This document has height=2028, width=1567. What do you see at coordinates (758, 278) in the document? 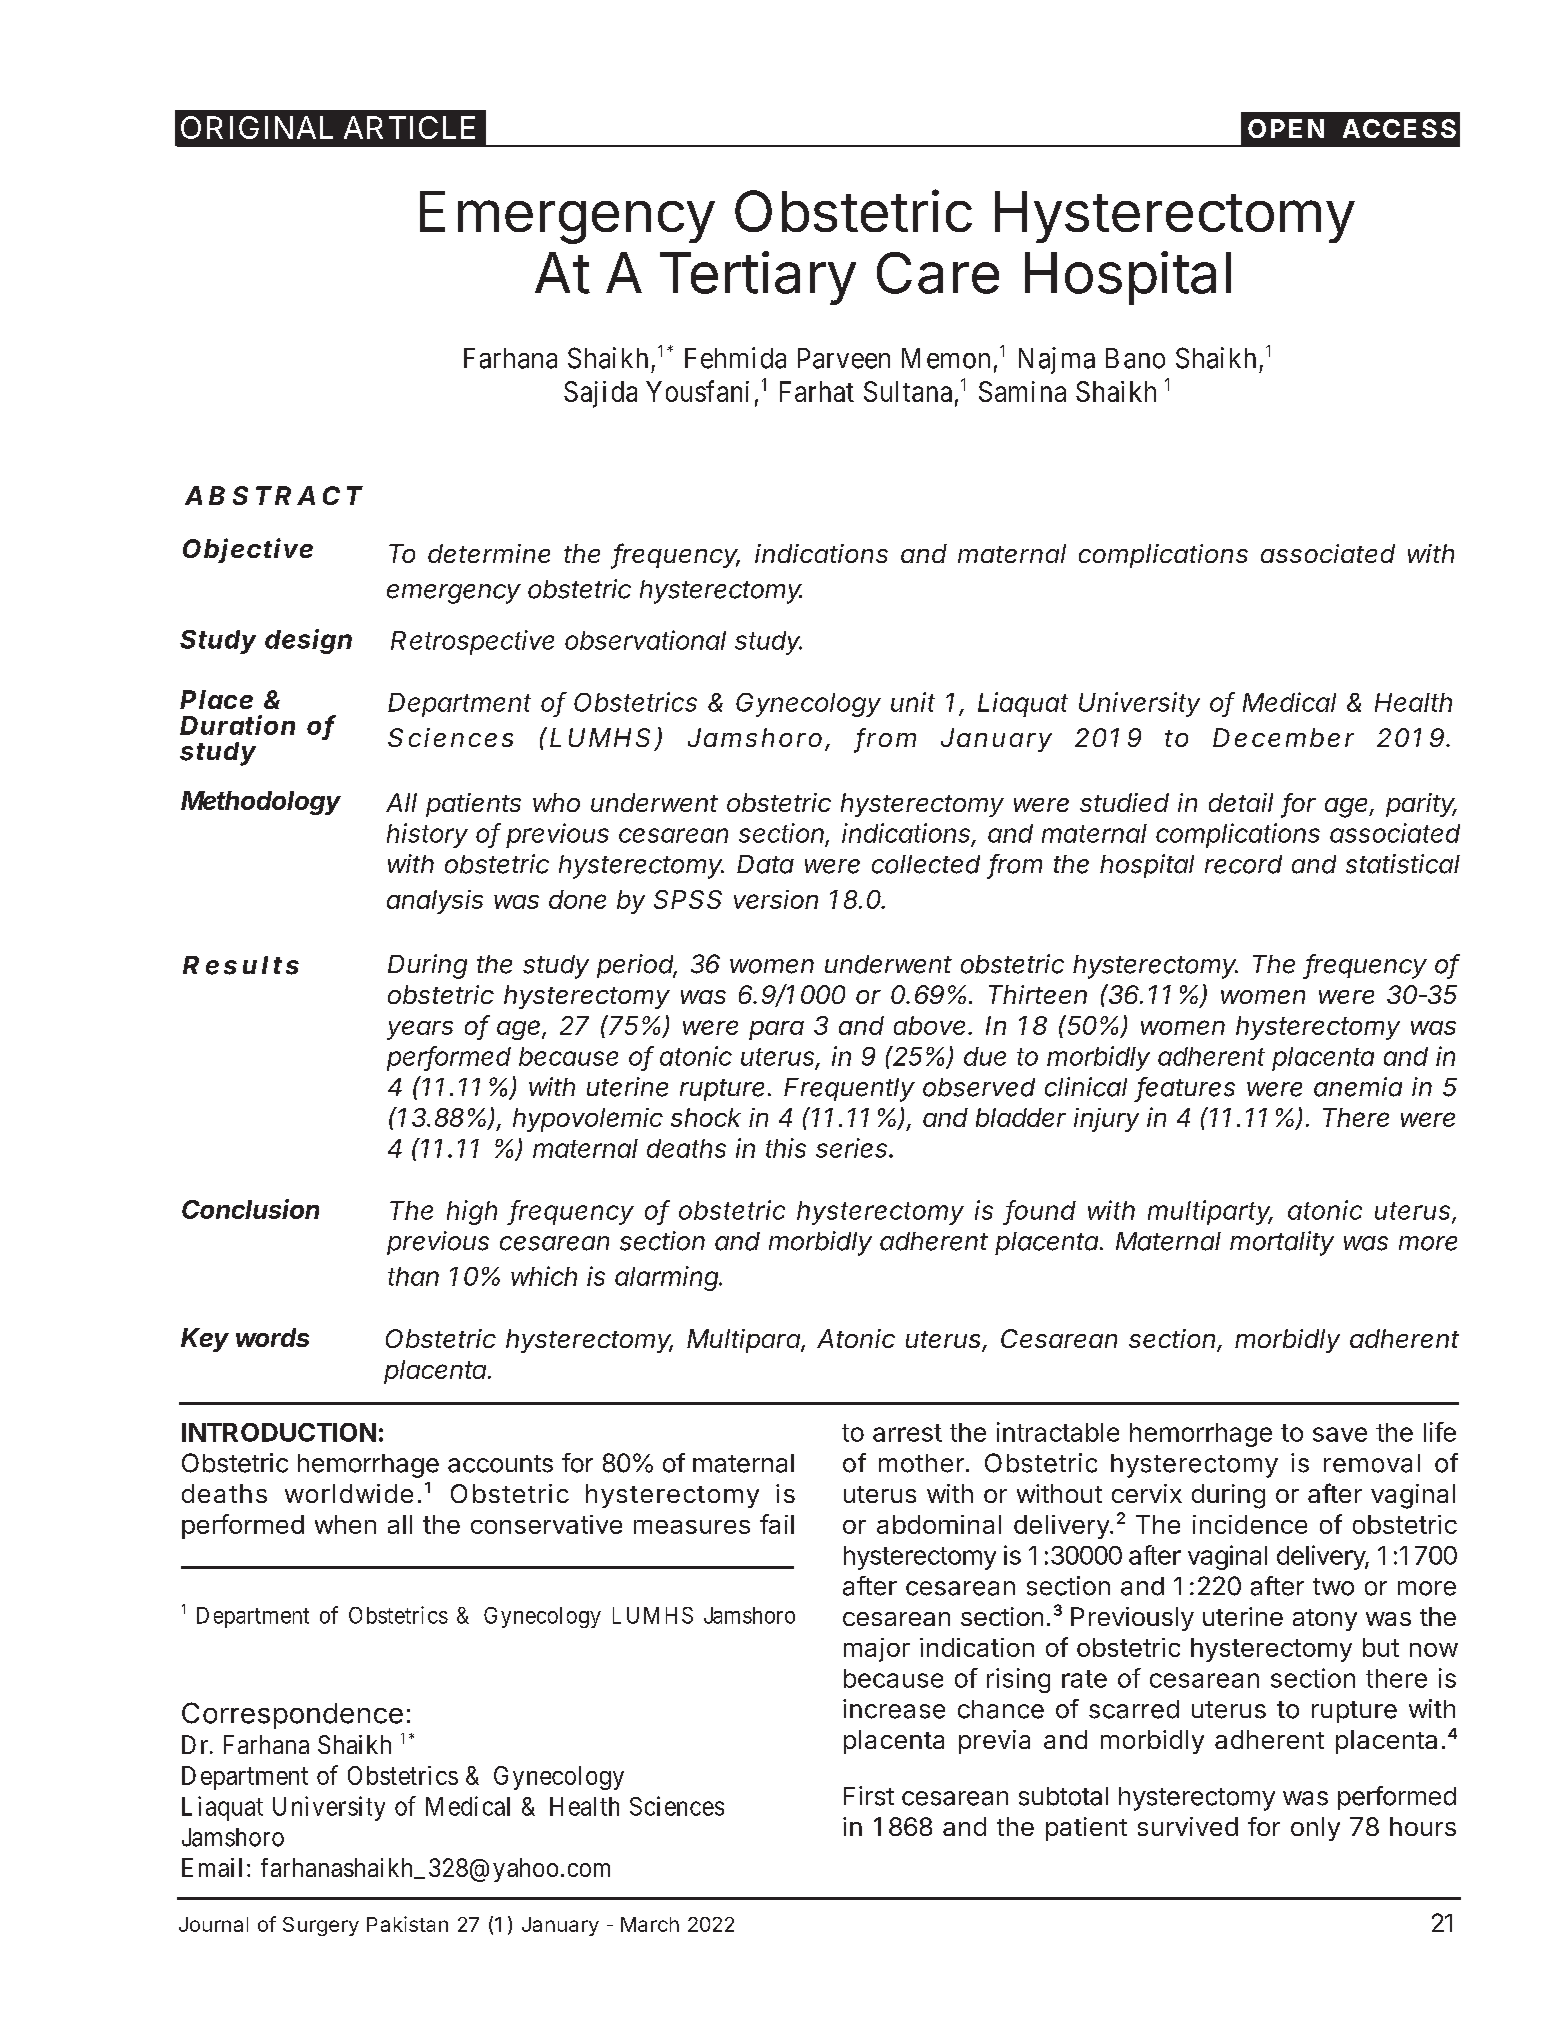
I see `Tertiary` at bounding box center [758, 278].
